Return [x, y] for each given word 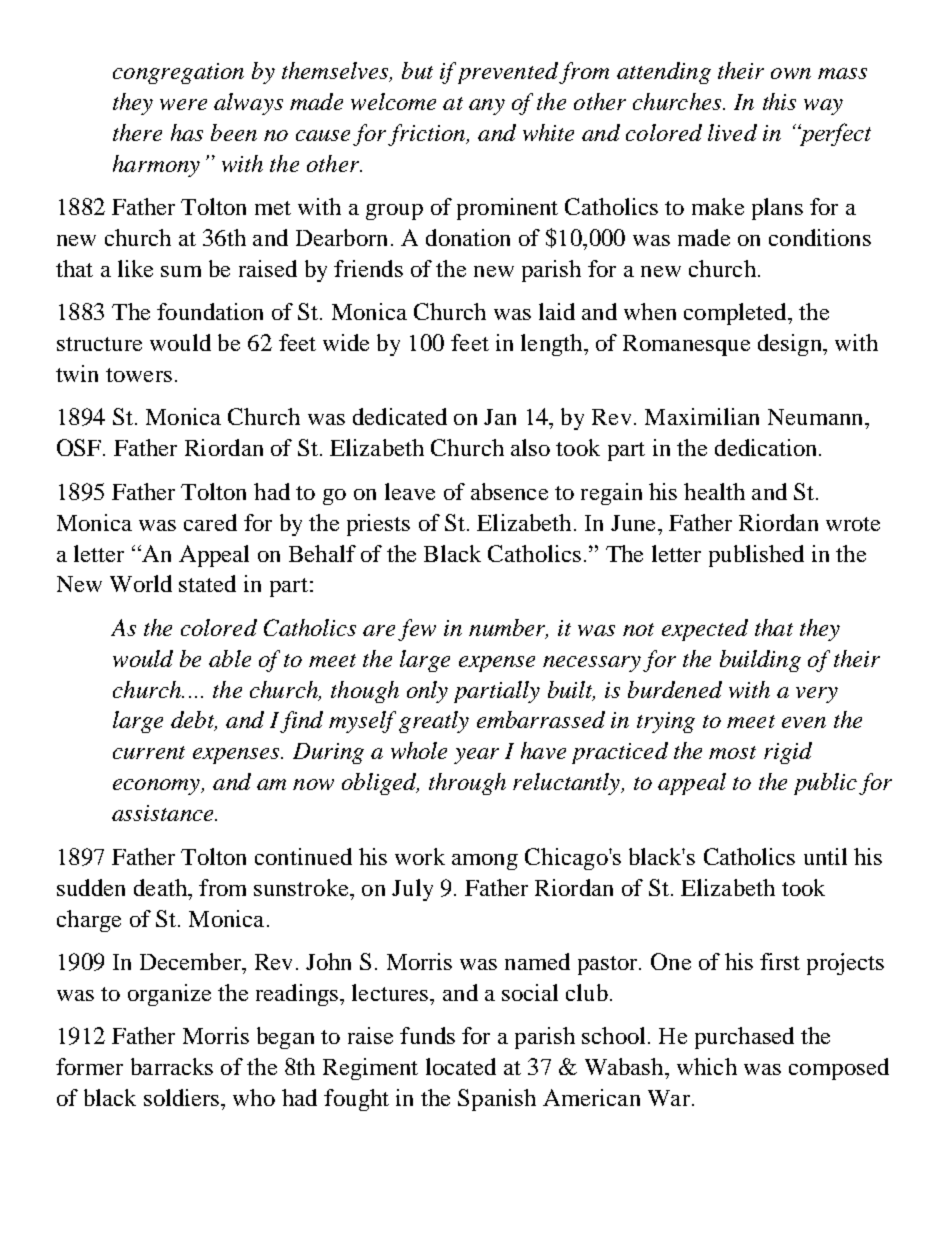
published [756, 556]
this [779, 101]
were [183, 104]
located [461, 1066]
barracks [172, 1066]
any [487, 107]
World [141, 583]
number [508, 628]
